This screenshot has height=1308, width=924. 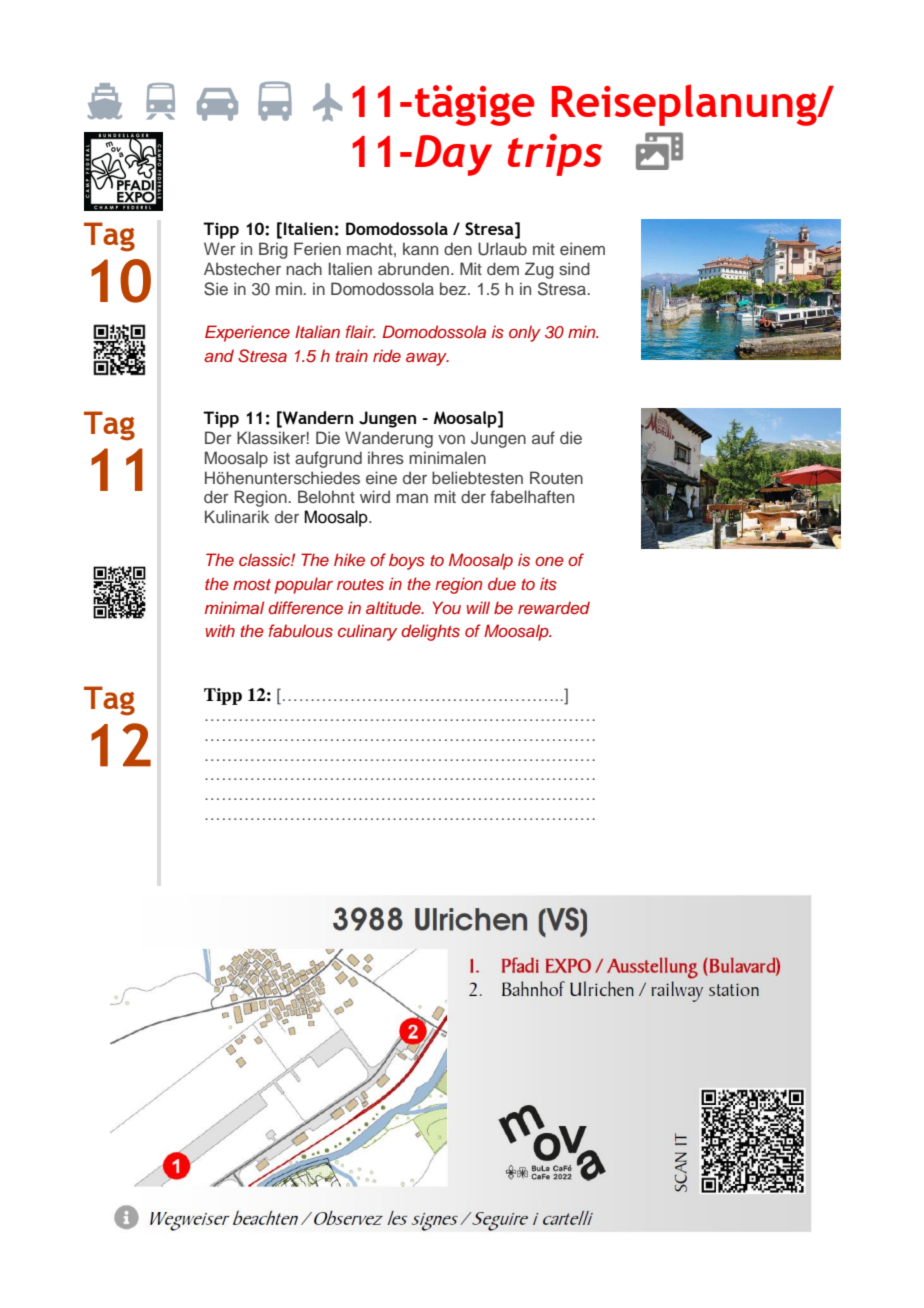 What do you see at coordinates (554, 607) in the screenshot?
I see `rewarded` at bounding box center [554, 607].
